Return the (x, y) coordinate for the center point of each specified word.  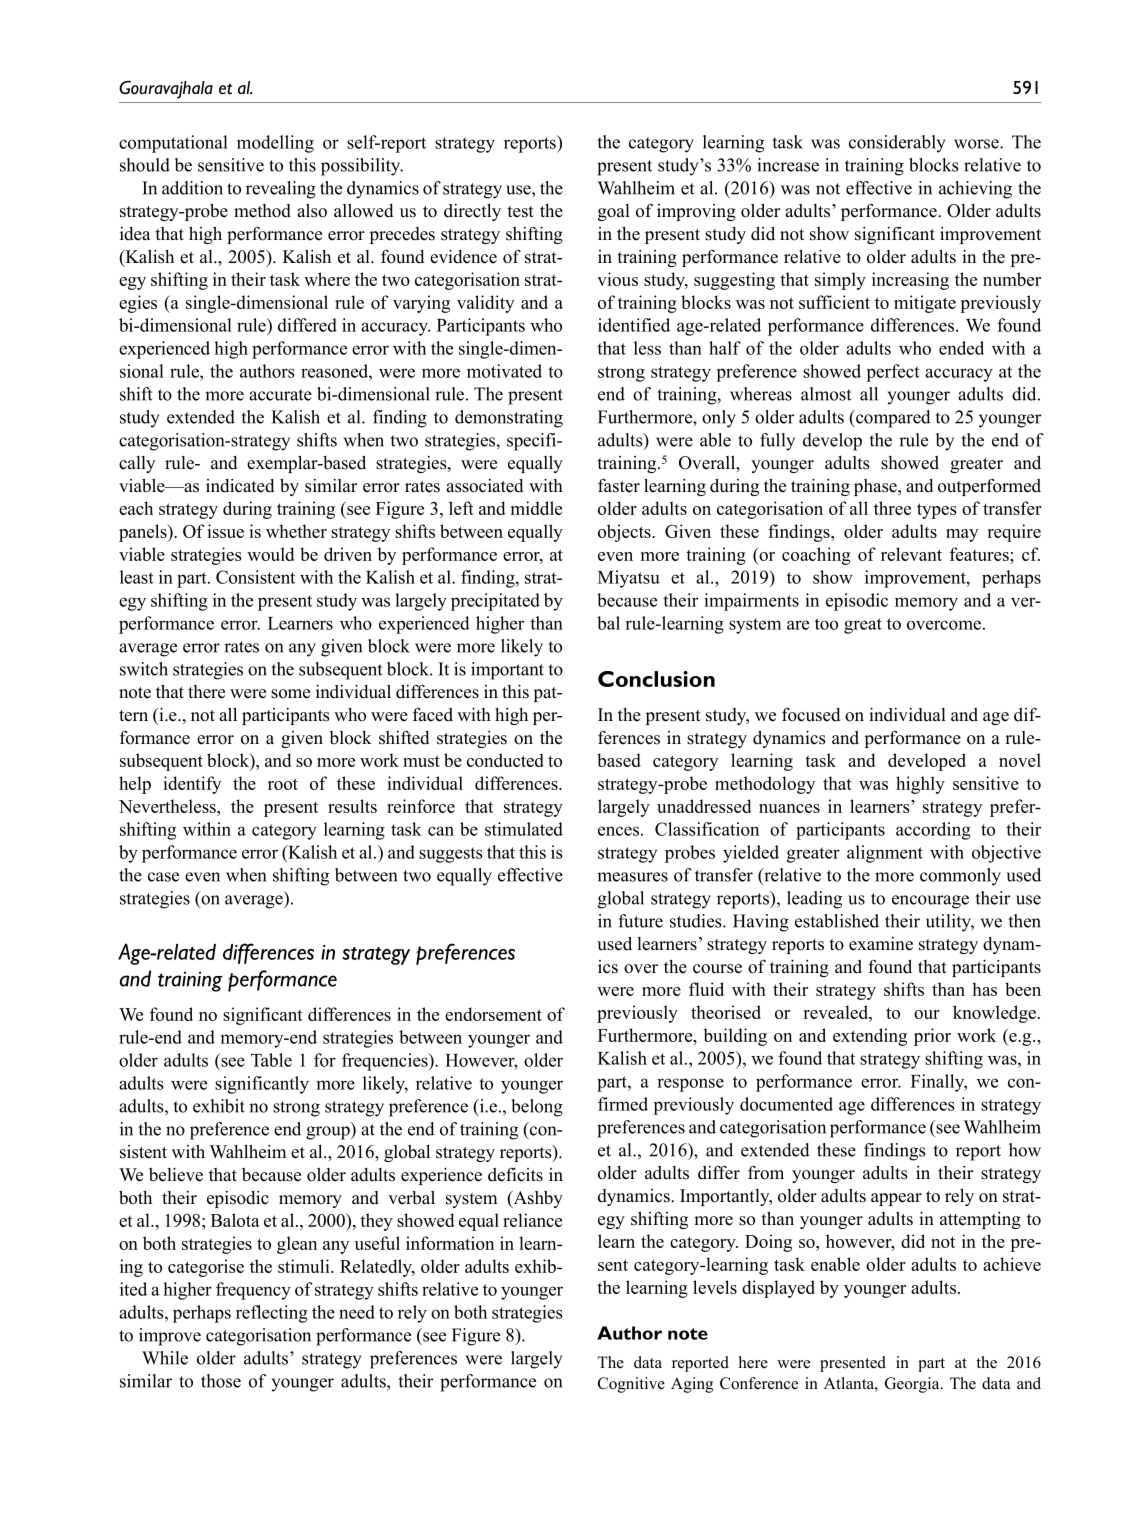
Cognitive (631, 1385)
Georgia (913, 1385)
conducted (505, 760)
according (933, 831)
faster (619, 485)
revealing (281, 190)
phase (876, 487)
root (283, 784)
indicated (240, 486)
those (221, 1381)
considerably (897, 144)
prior (932, 1037)
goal (614, 212)
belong (537, 1108)
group (329, 1133)
